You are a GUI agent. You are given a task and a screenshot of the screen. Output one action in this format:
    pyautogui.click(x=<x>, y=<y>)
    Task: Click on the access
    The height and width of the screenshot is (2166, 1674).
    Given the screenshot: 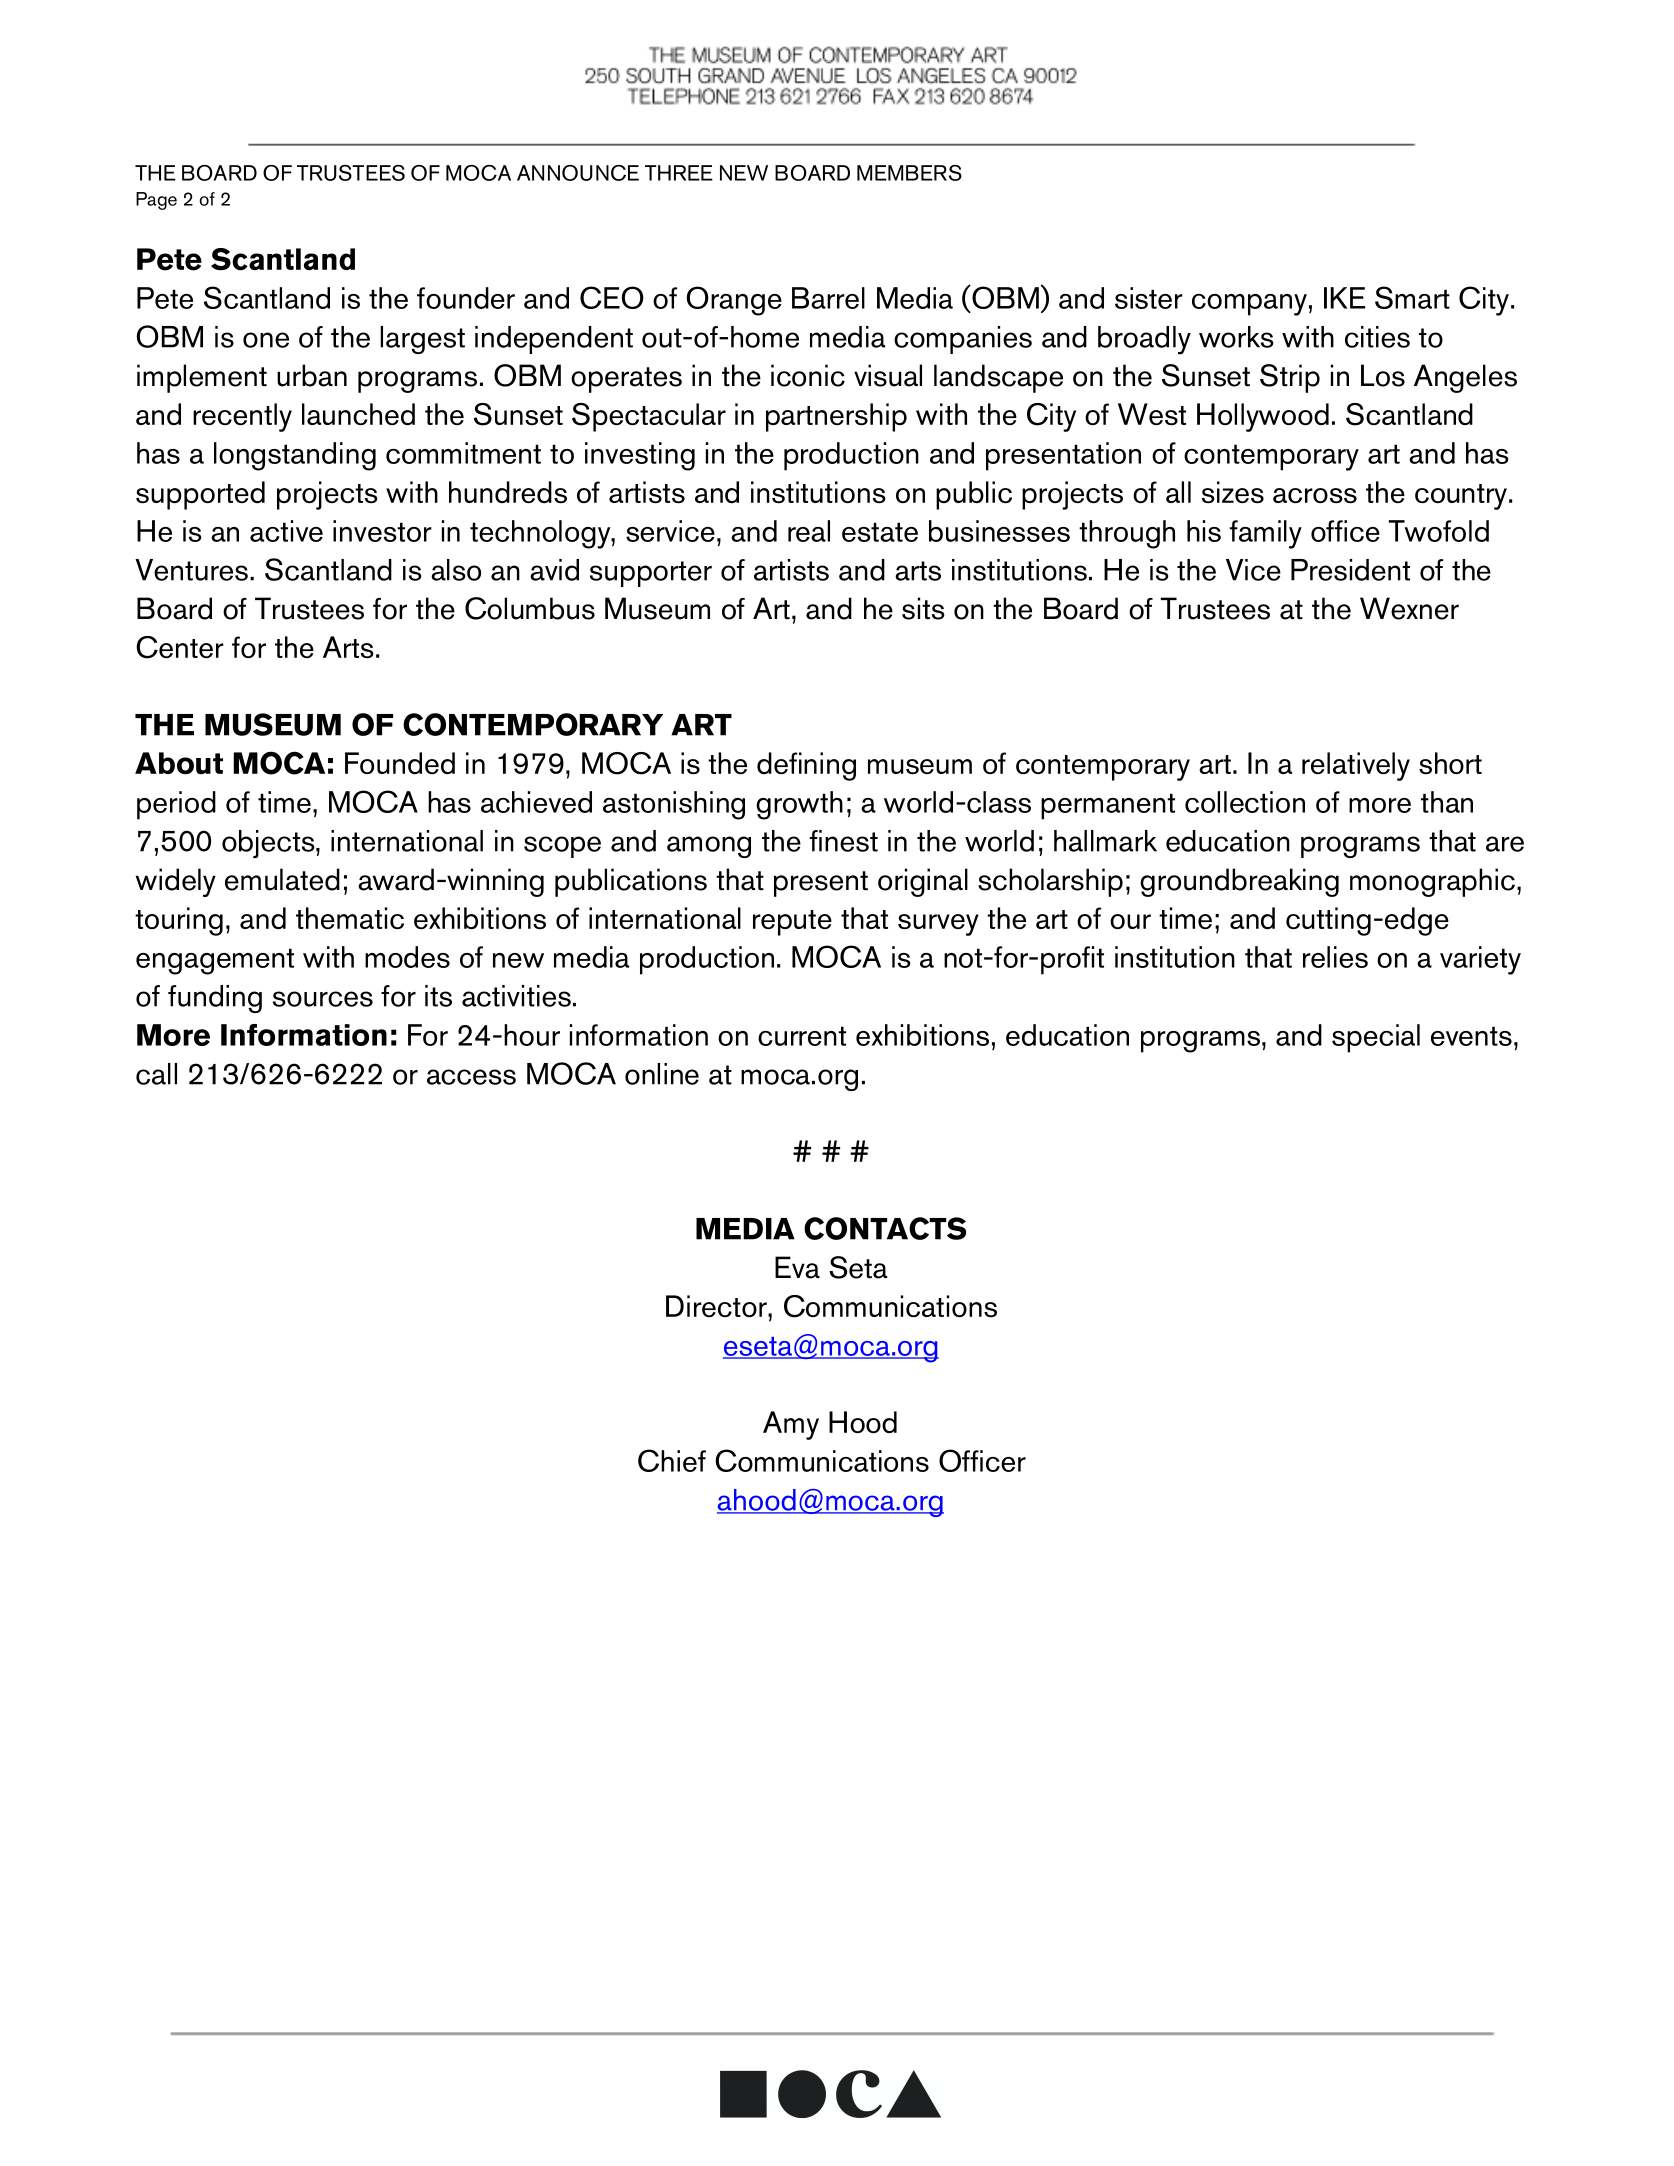 What is the action you would take?
    pyautogui.click(x=471, y=1077)
